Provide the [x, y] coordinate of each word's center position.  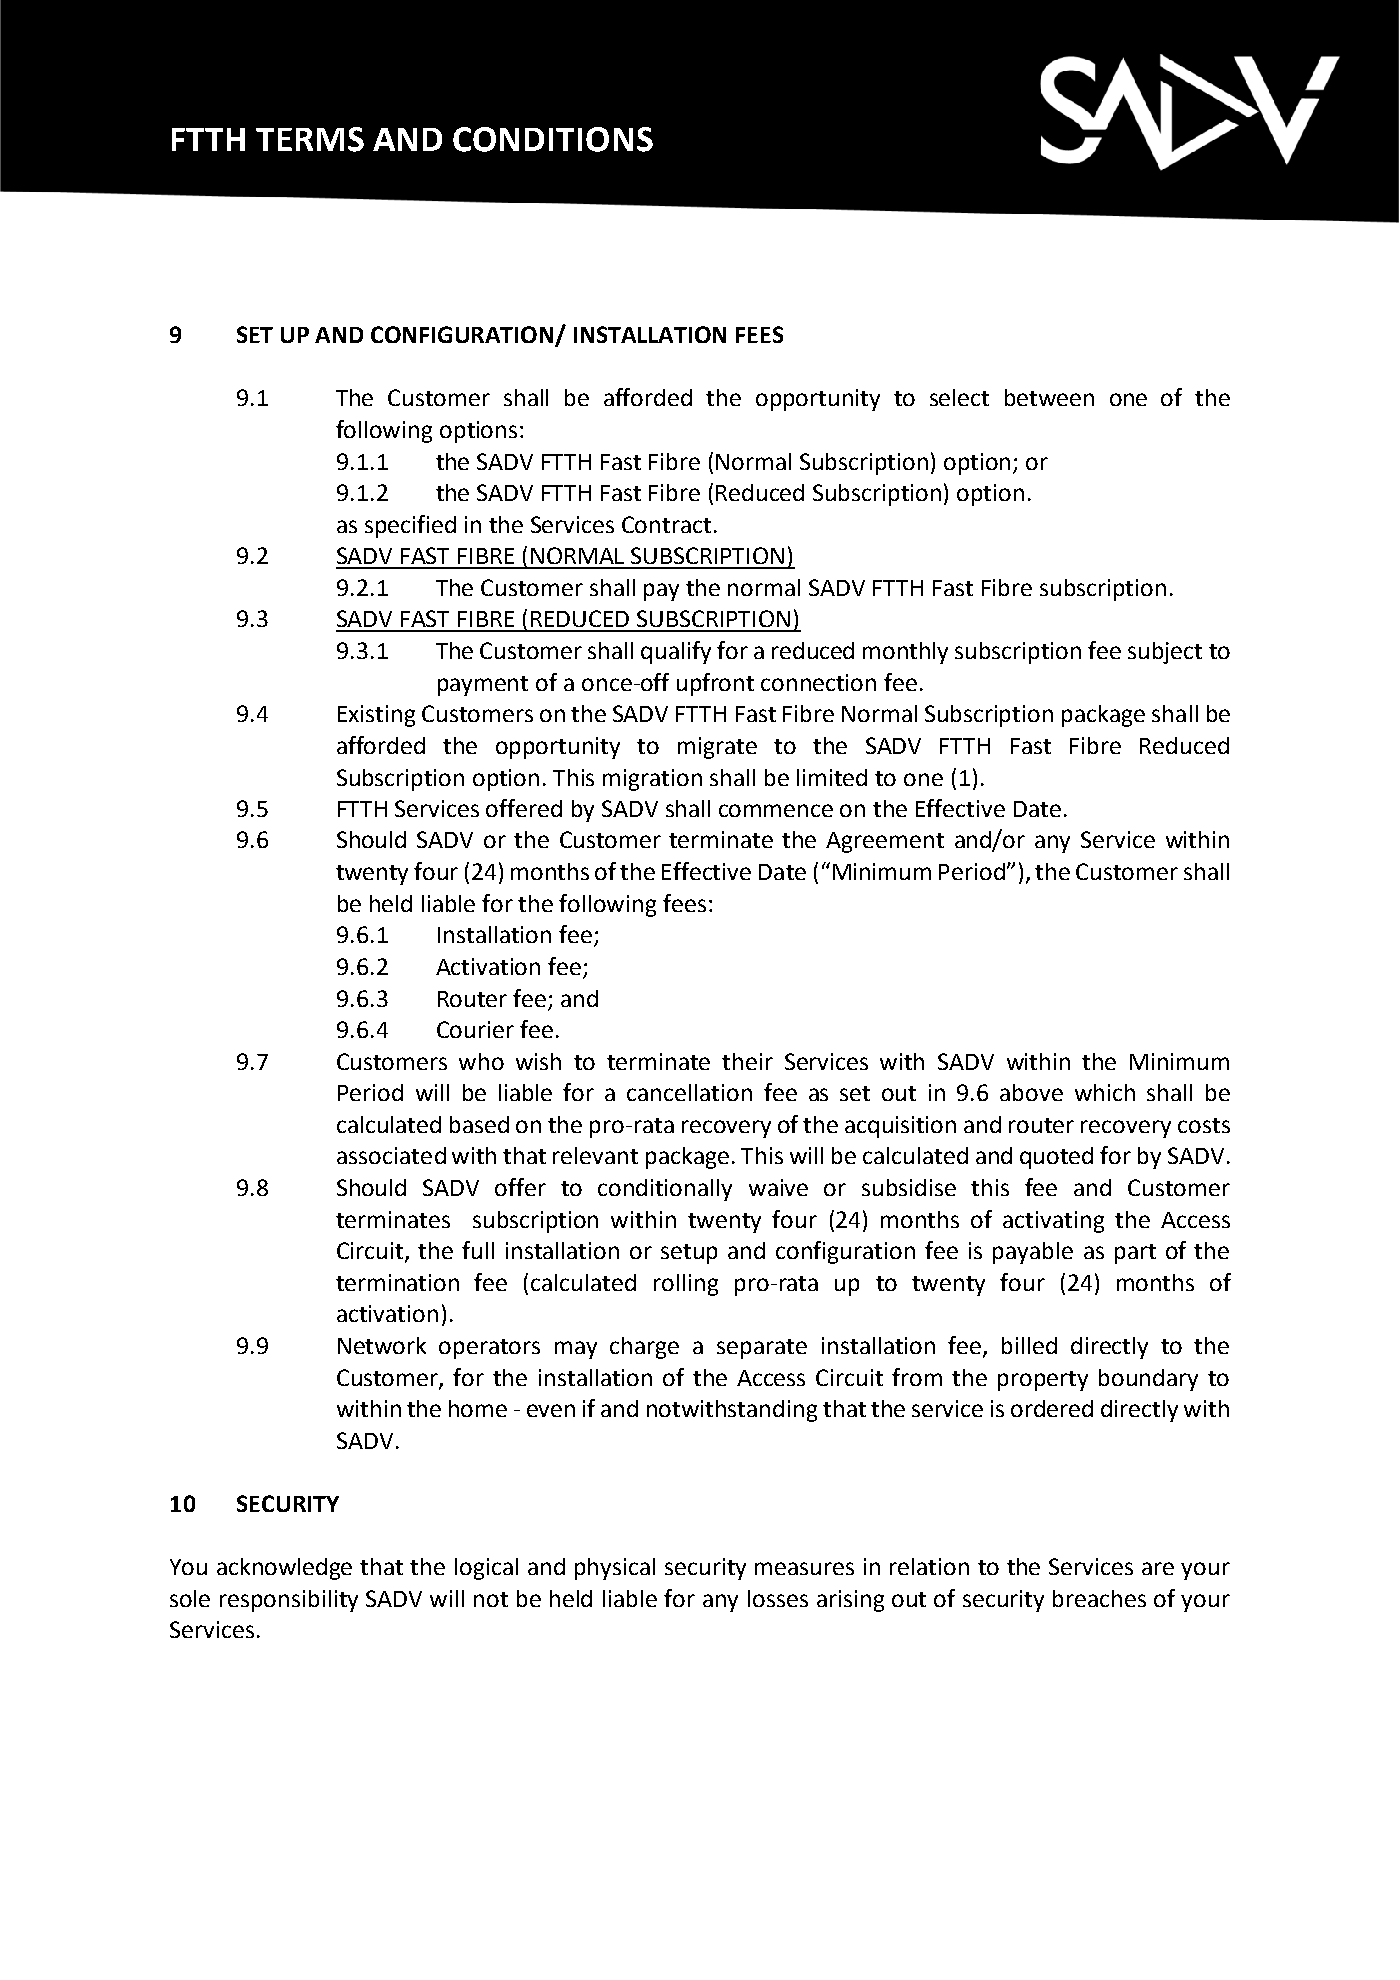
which [1105, 1092]
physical [615, 1569]
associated [391, 1155]
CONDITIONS [553, 139]
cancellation [689, 1092]
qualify [676, 652]
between [1049, 397]
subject [1165, 653]
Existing [376, 716]
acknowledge [284, 1569]
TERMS [310, 139]
